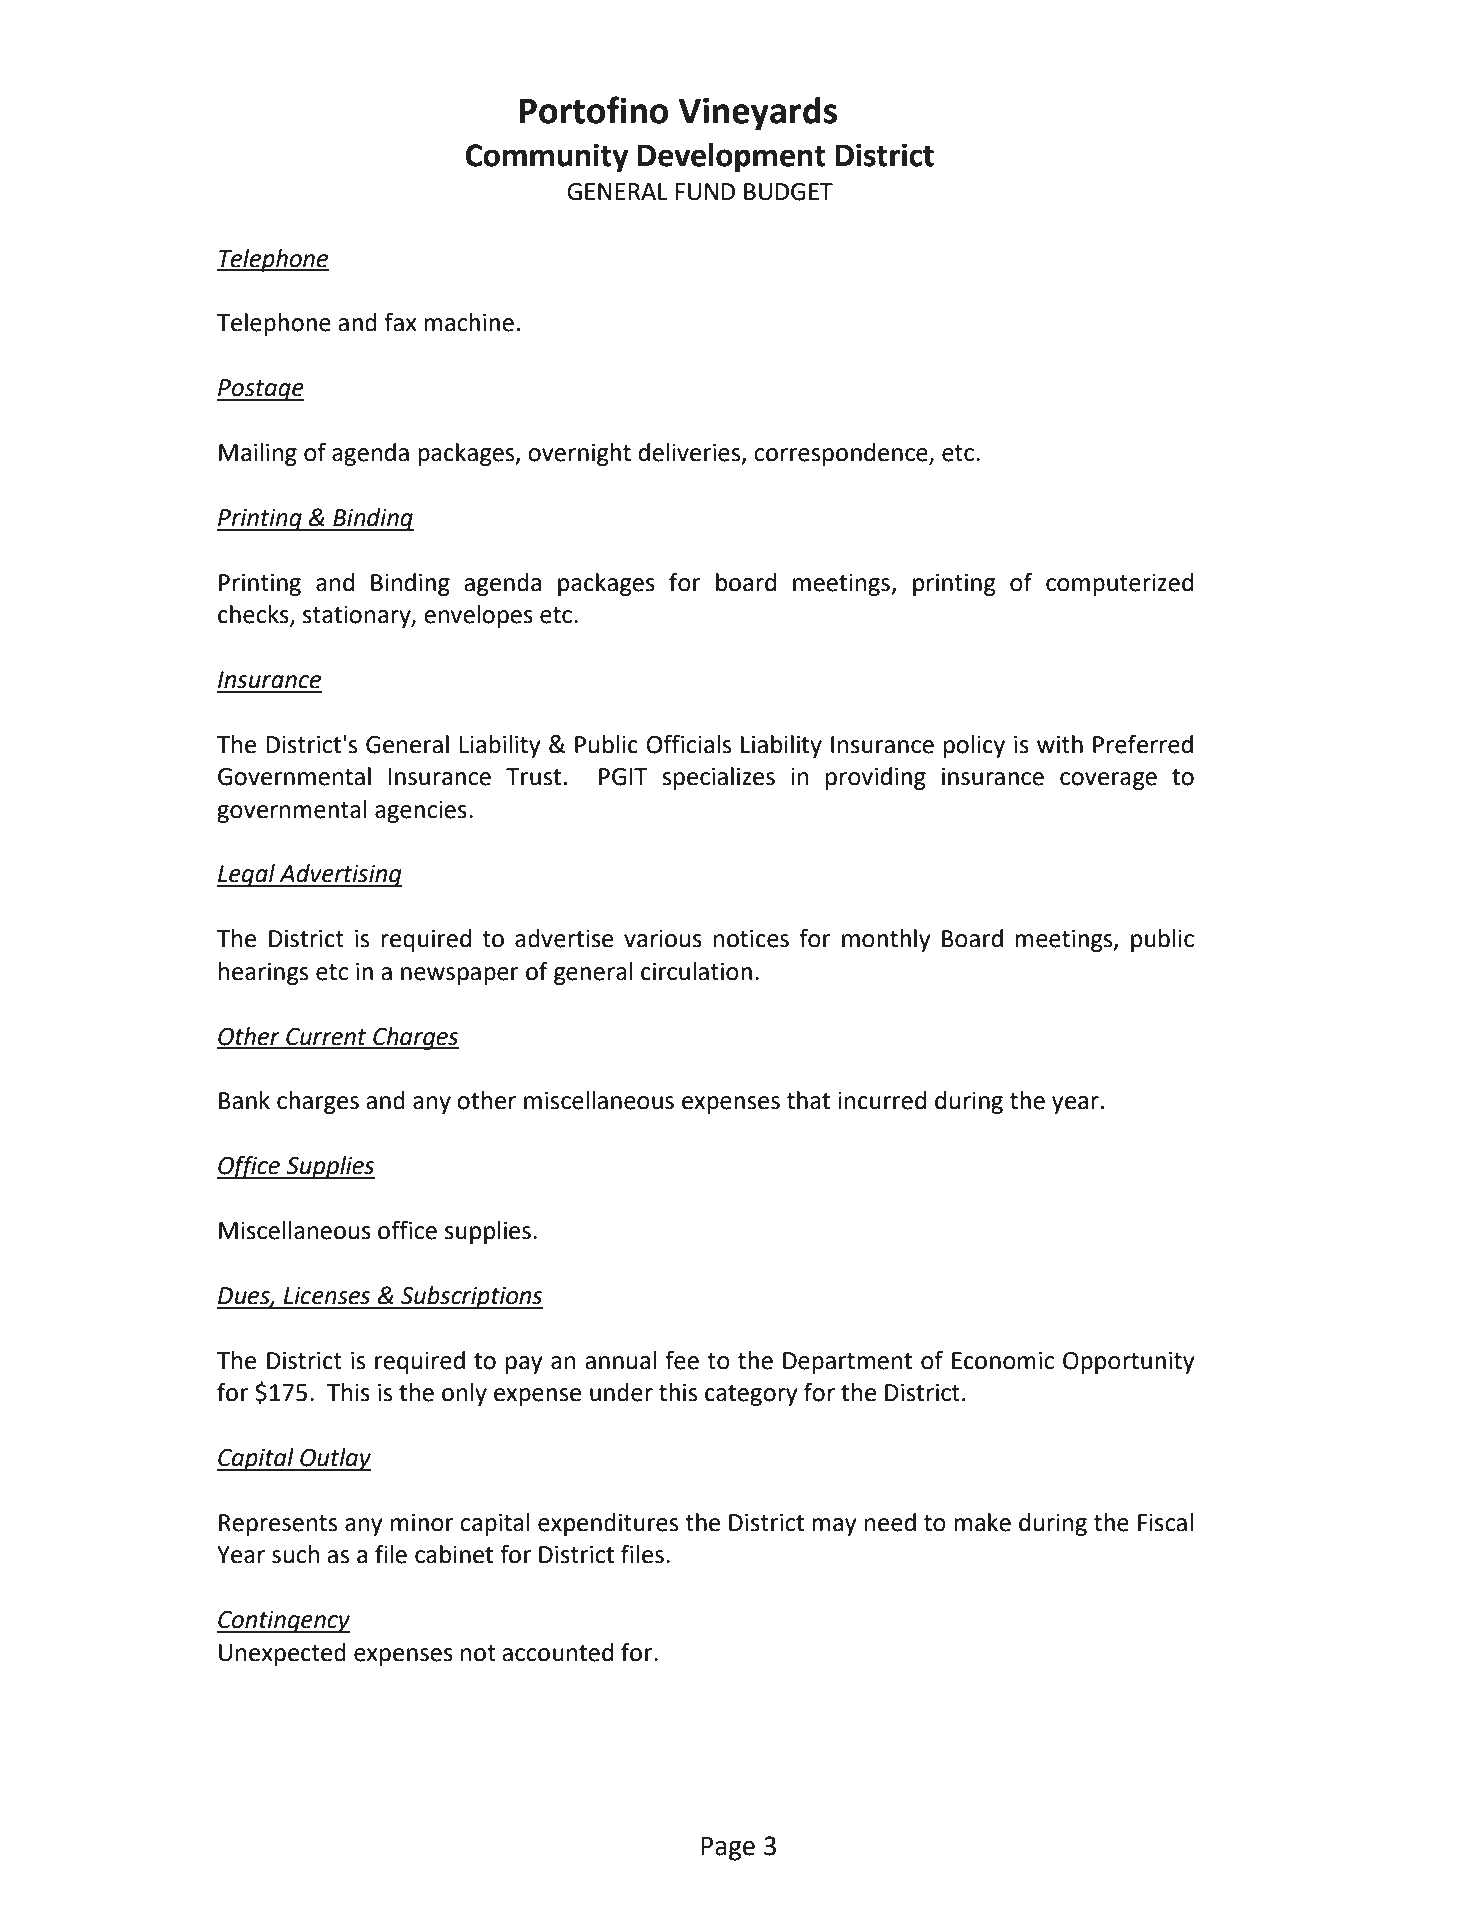  I want to click on fax, so click(400, 322).
